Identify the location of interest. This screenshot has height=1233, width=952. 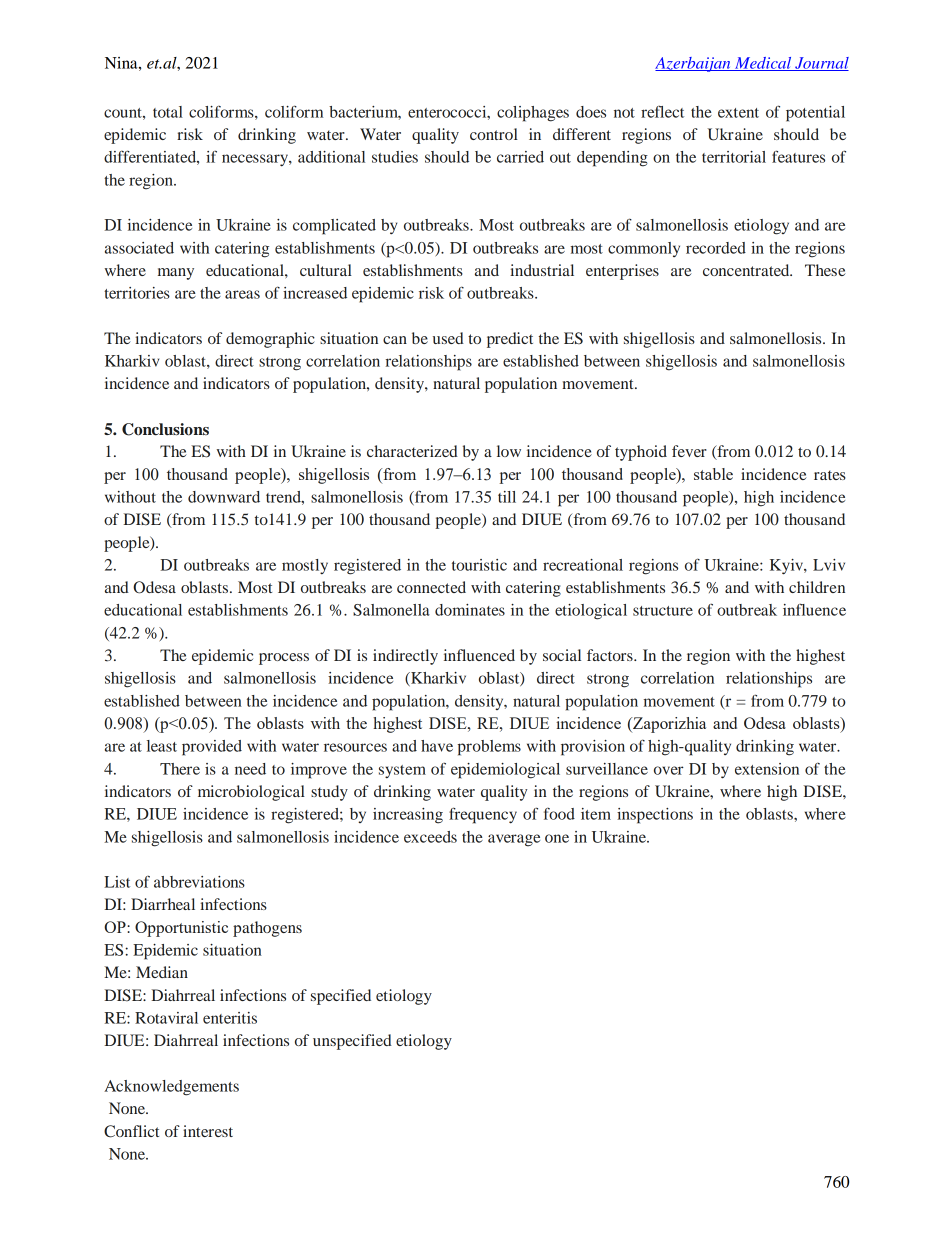
(208, 1131).
